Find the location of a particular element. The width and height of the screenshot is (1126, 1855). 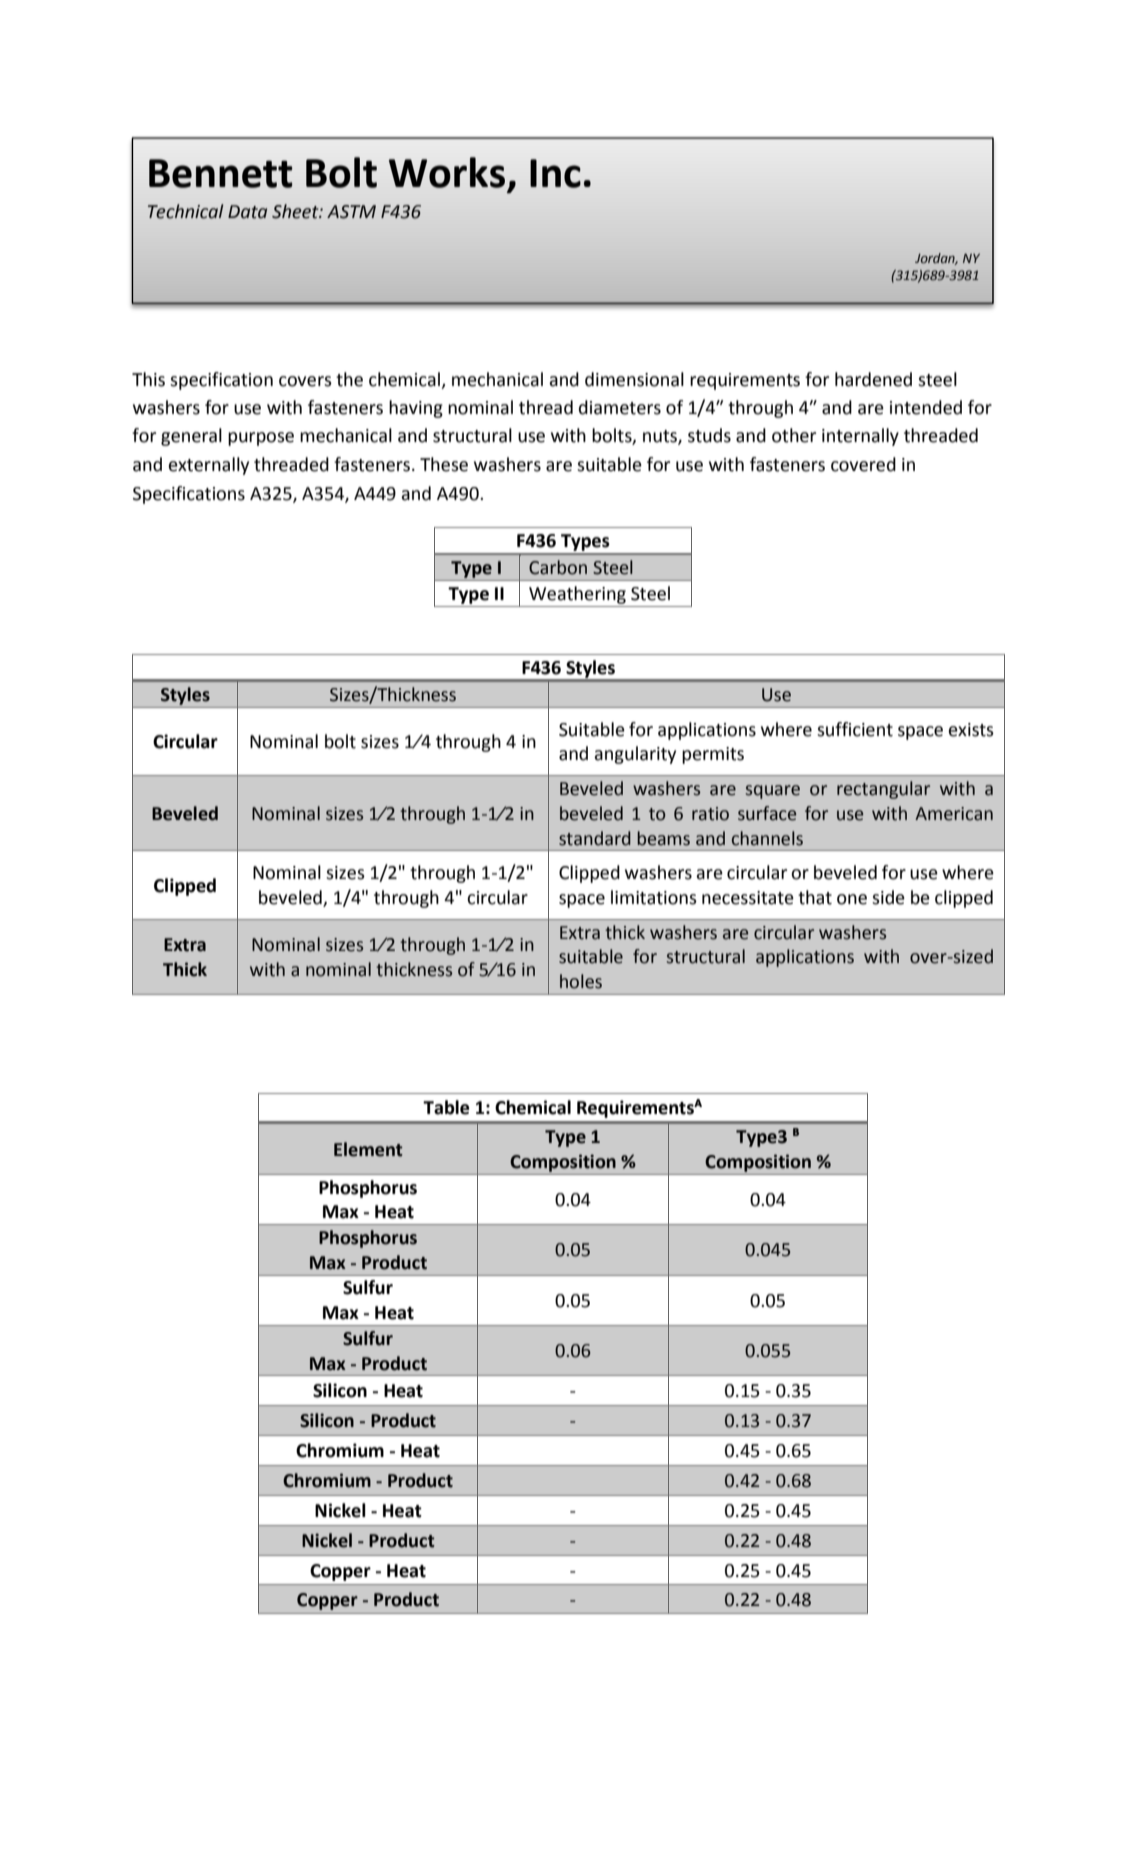

sufficient is located at coordinates (855, 729).
